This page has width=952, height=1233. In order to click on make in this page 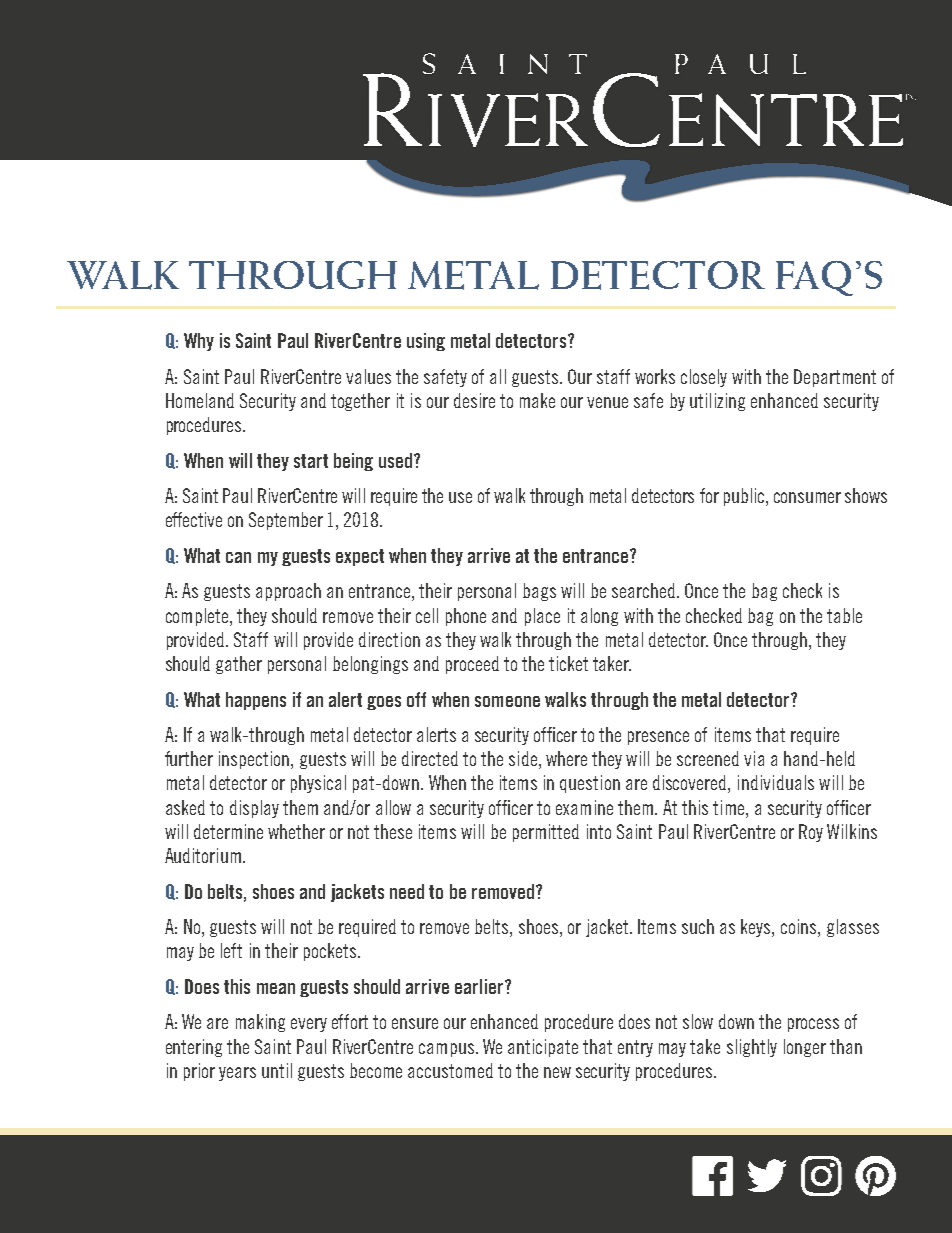, I will do `click(537, 400)`.
